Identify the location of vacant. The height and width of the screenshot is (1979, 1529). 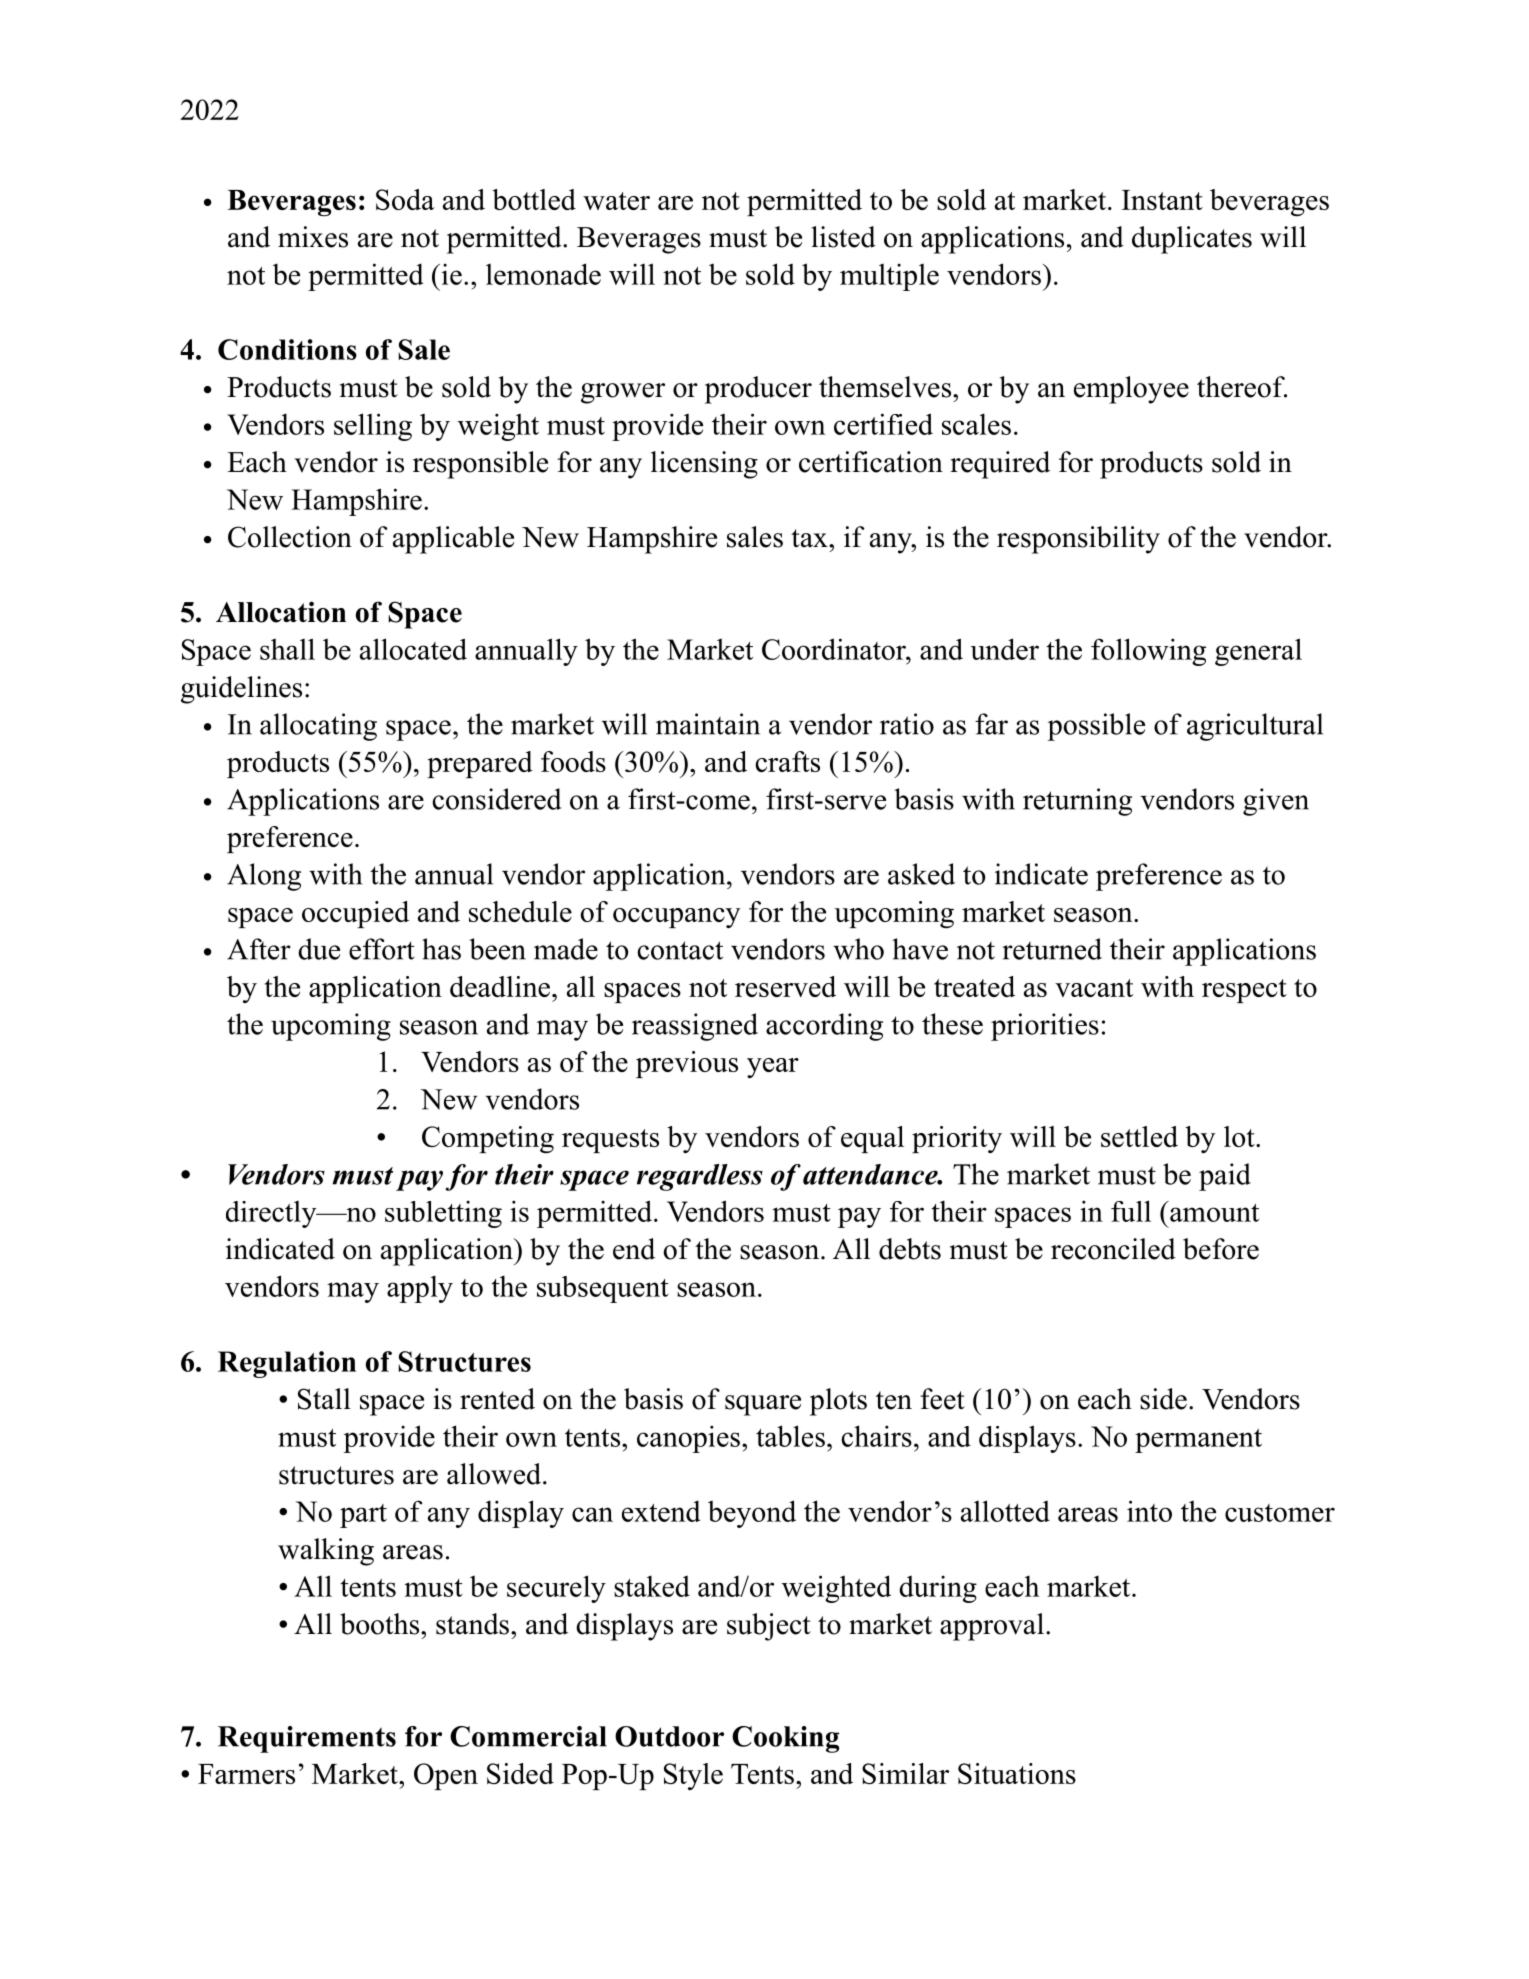
(1094, 988).
